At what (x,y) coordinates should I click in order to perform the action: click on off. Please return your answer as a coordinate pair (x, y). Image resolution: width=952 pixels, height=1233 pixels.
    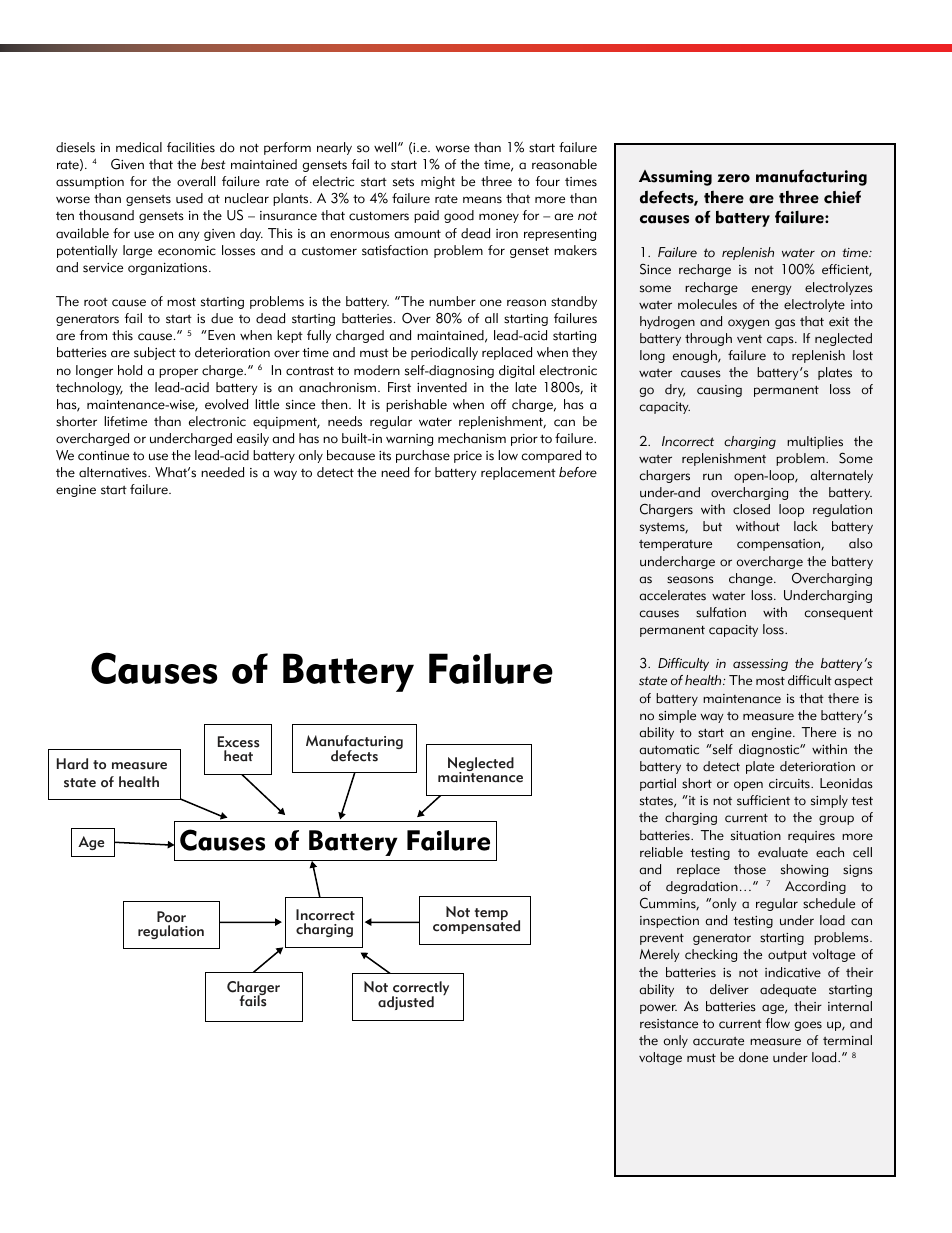
    Looking at the image, I should click on (498, 404).
